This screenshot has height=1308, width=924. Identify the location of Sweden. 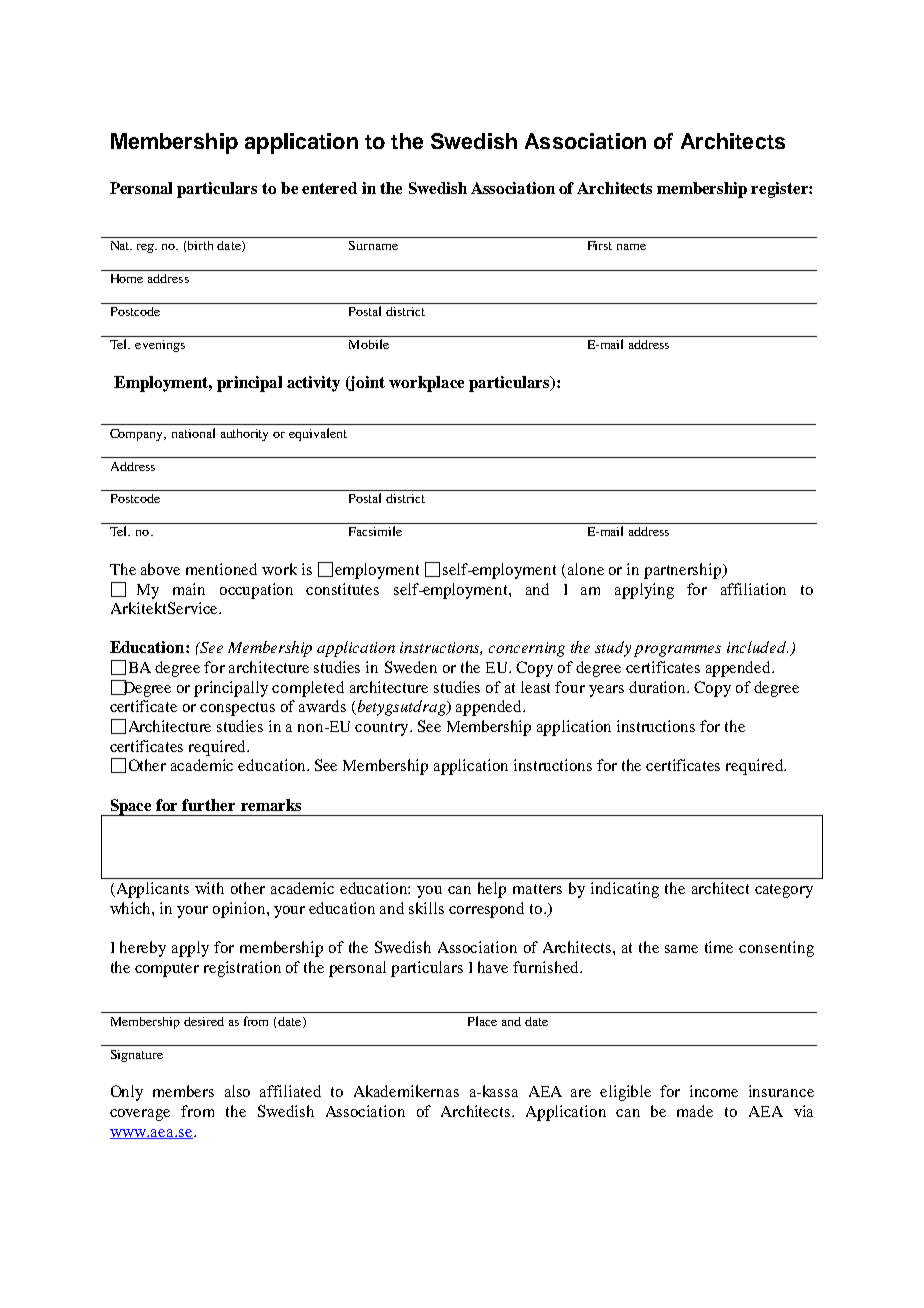
(411, 667).
